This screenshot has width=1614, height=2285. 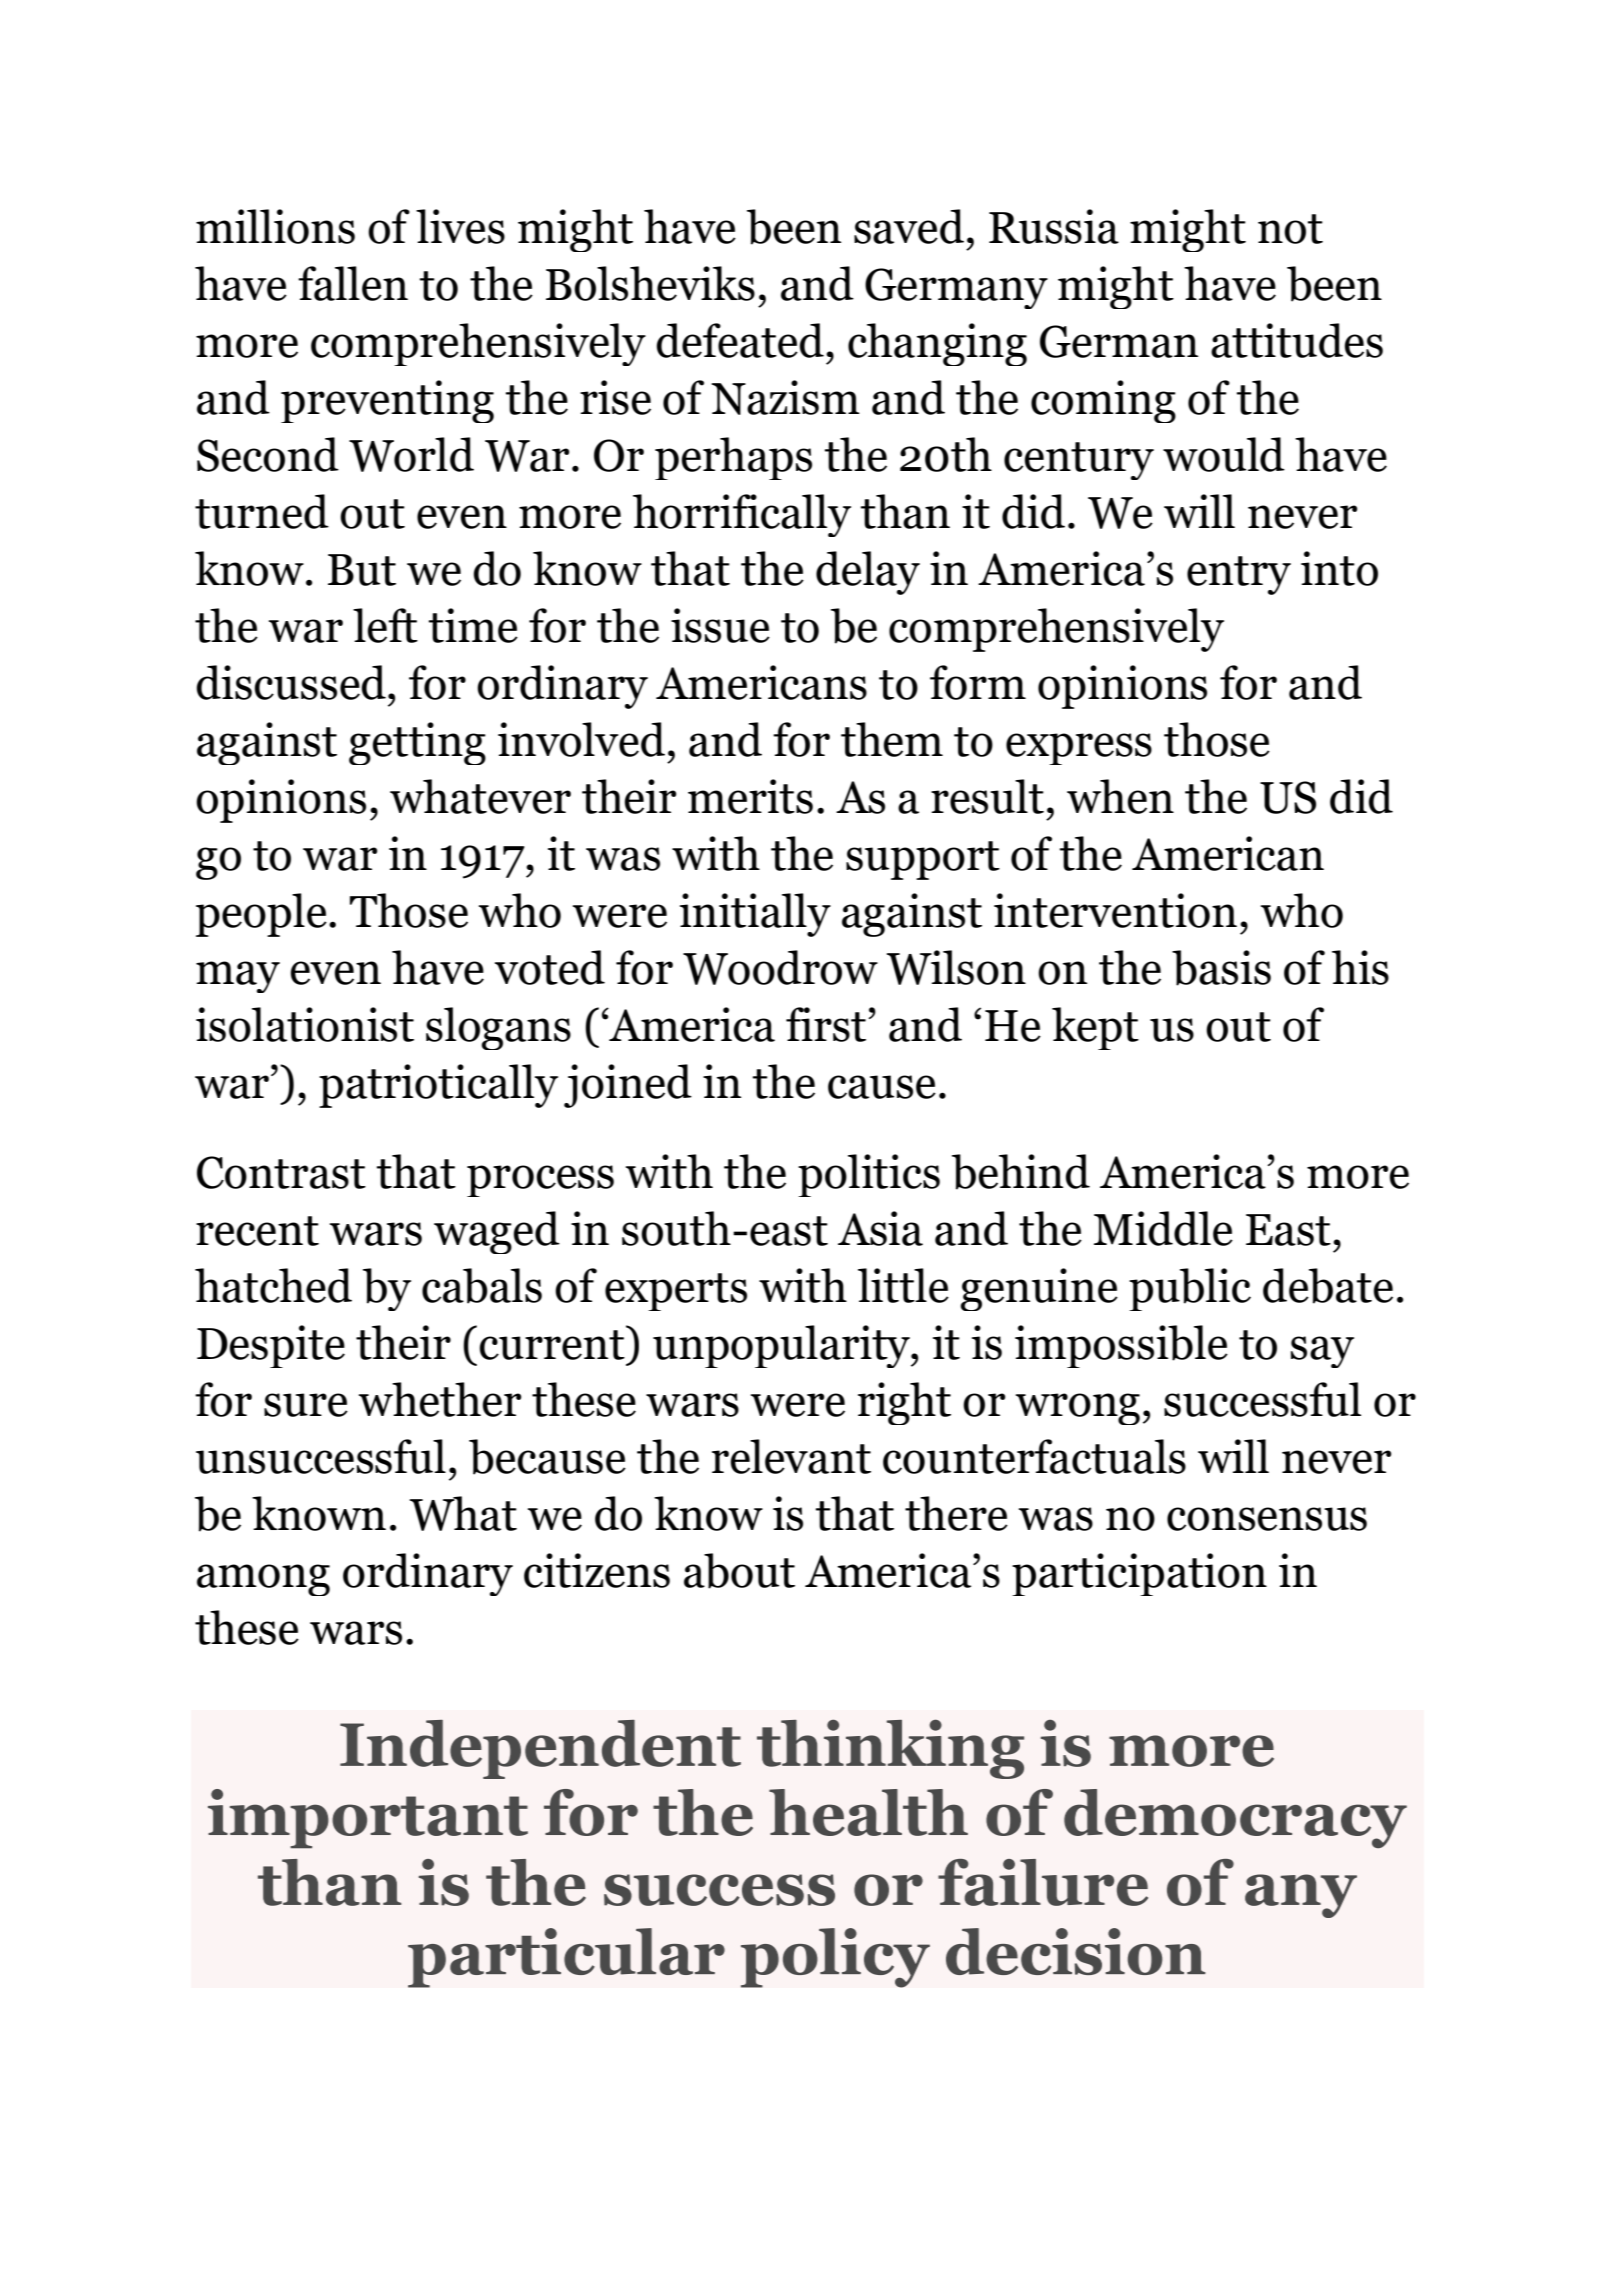 I want to click on fallen, so click(x=353, y=283).
